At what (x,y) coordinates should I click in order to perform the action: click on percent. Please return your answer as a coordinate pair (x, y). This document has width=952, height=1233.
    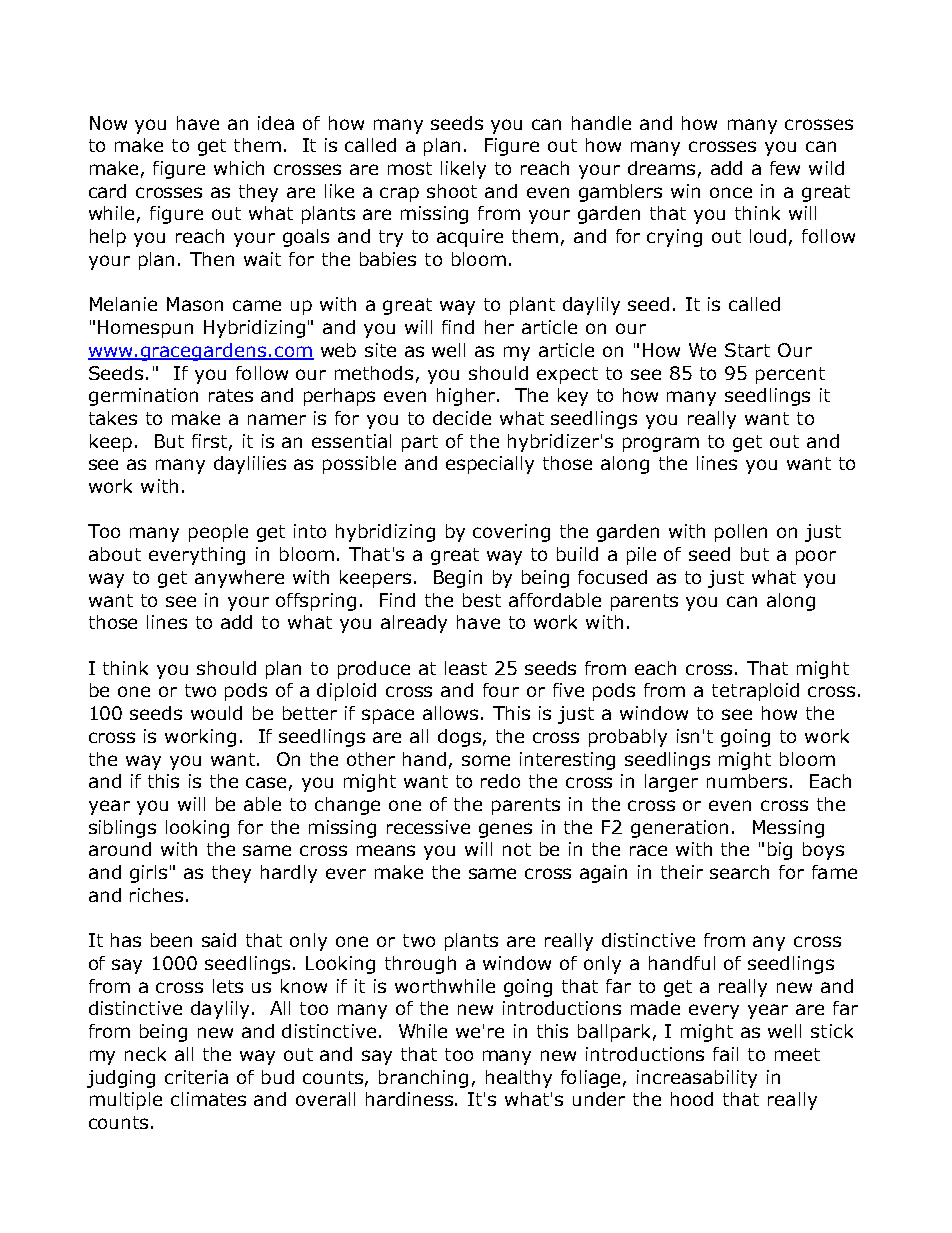
    Looking at the image, I should click on (790, 375).
